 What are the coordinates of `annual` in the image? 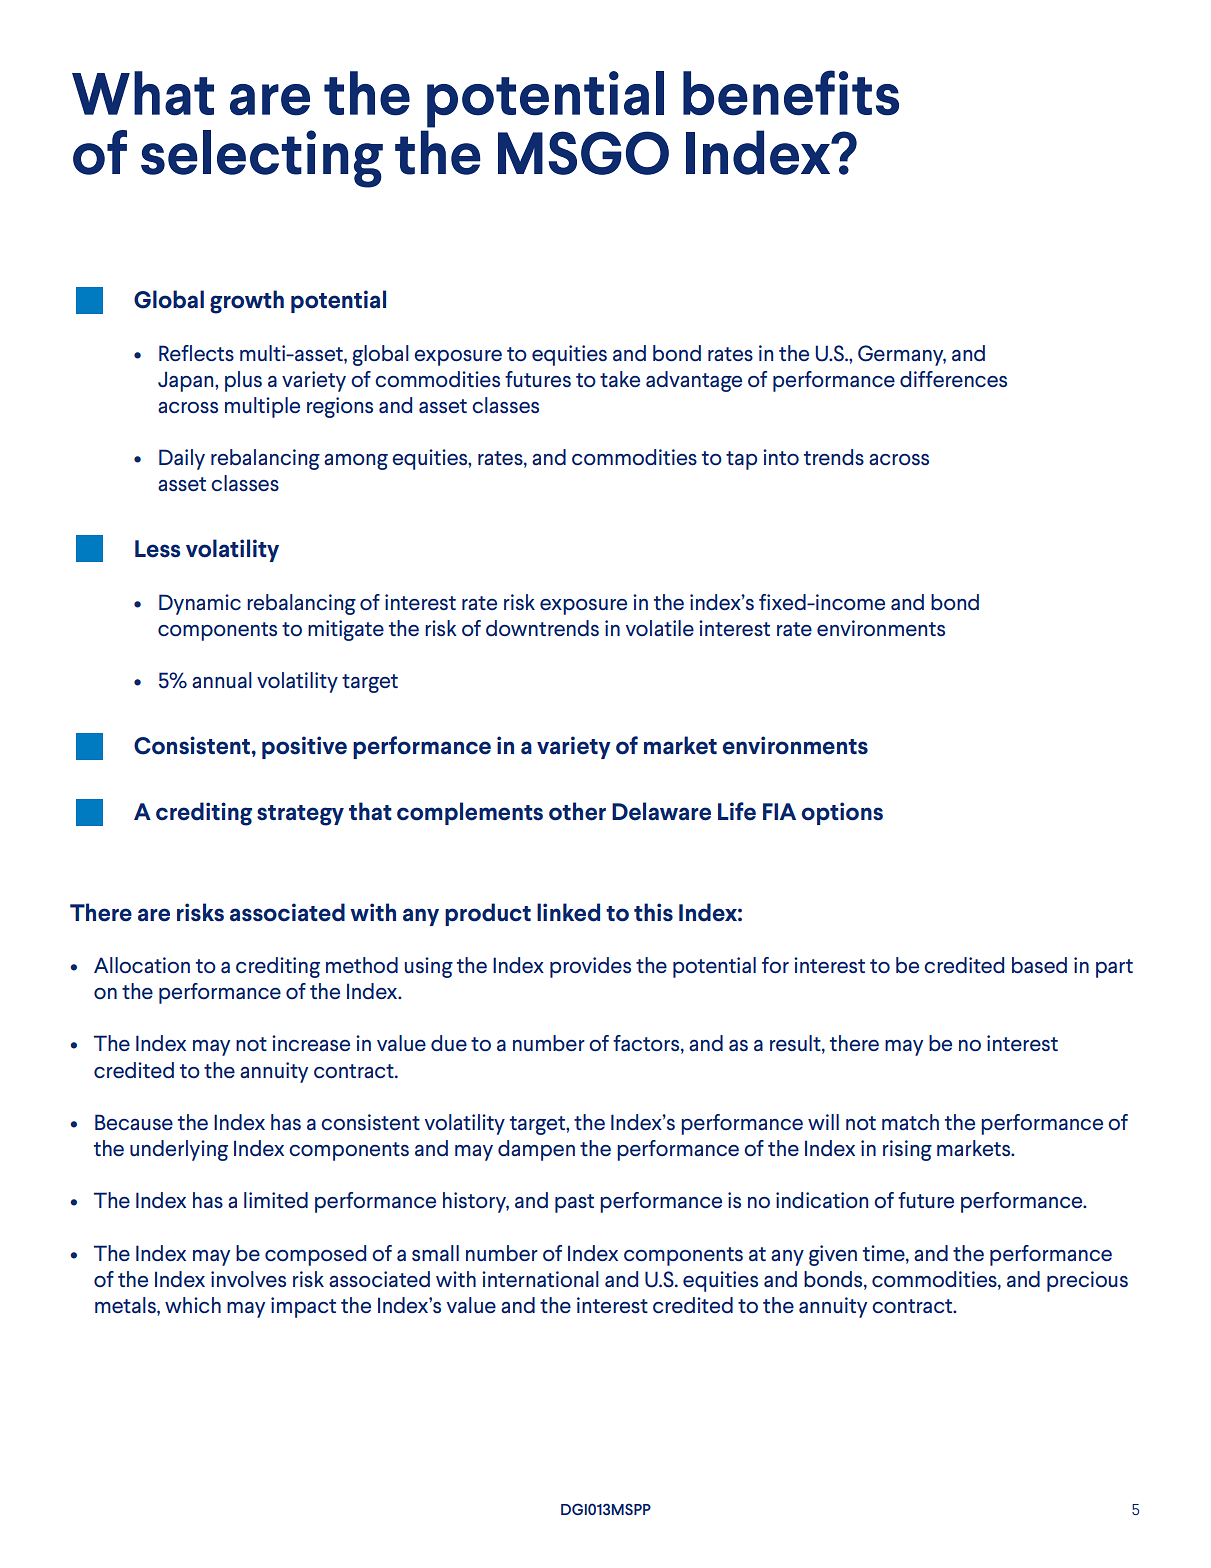 It's located at (222, 680).
